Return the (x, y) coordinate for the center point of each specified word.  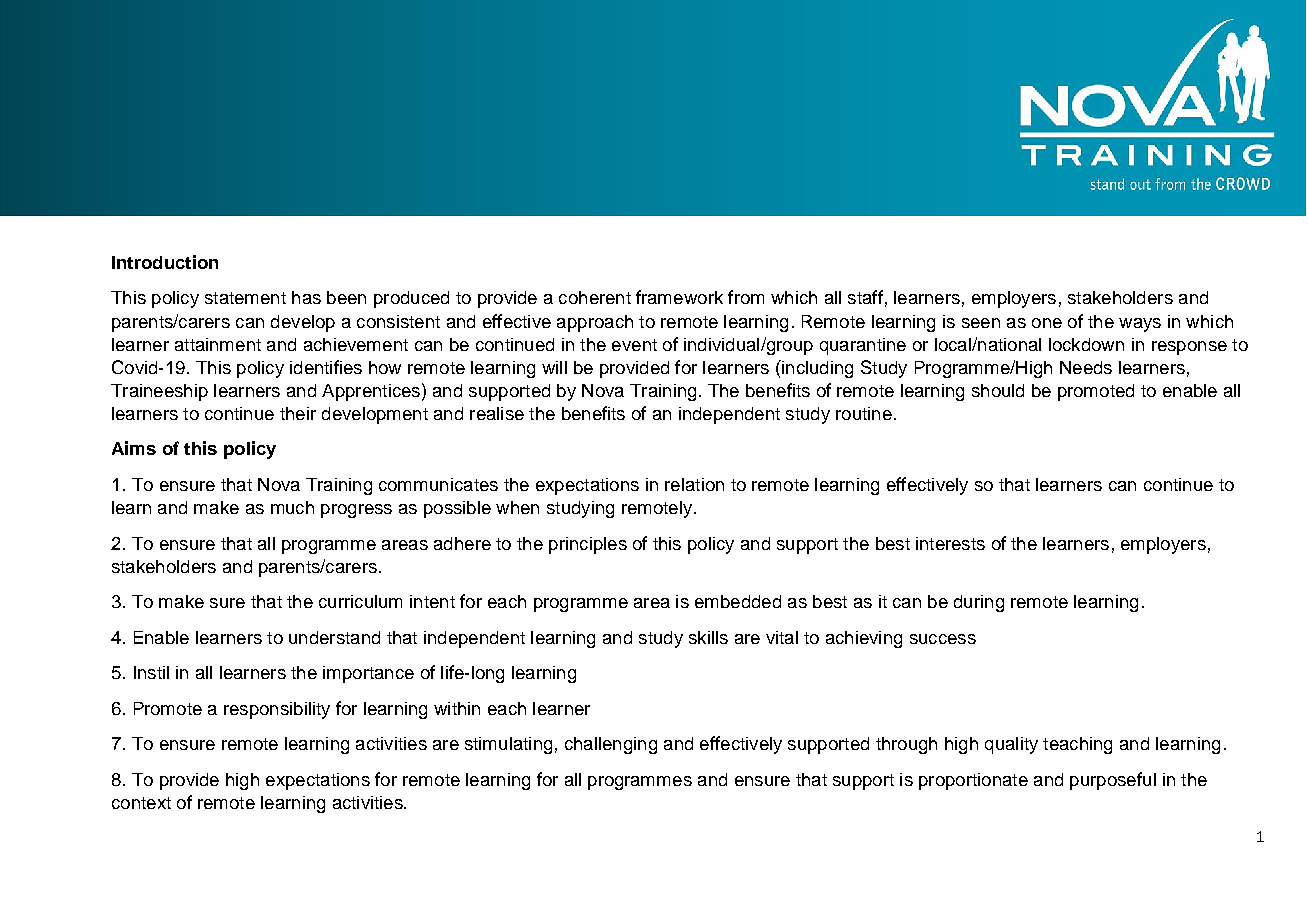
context (141, 803)
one (1047, 323)
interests (950, 543)
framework (679, 297)
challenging (611, 745)
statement (245, 298)
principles (588, 545)
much (292, 507)
